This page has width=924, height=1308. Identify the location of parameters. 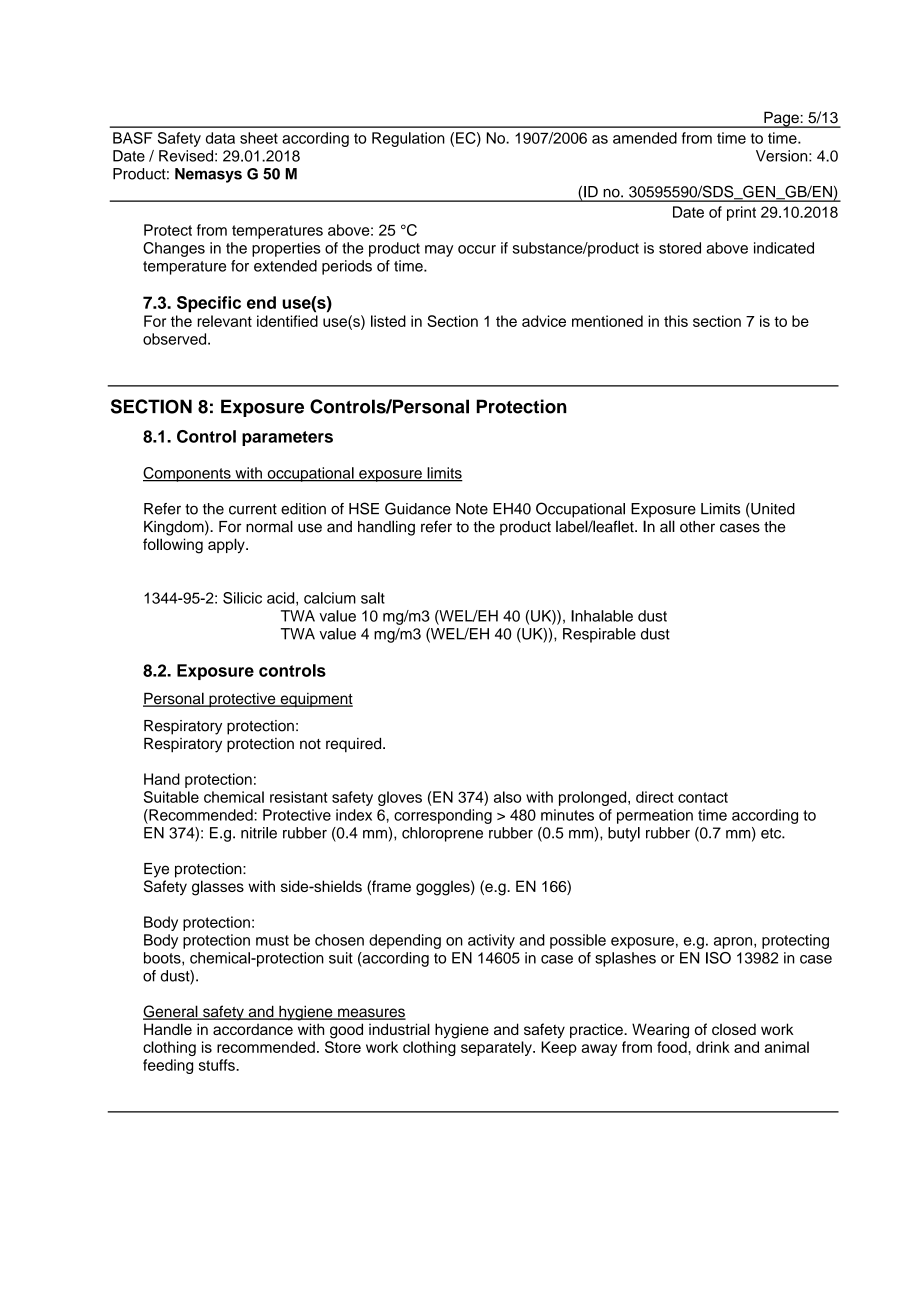
(287, 438).
